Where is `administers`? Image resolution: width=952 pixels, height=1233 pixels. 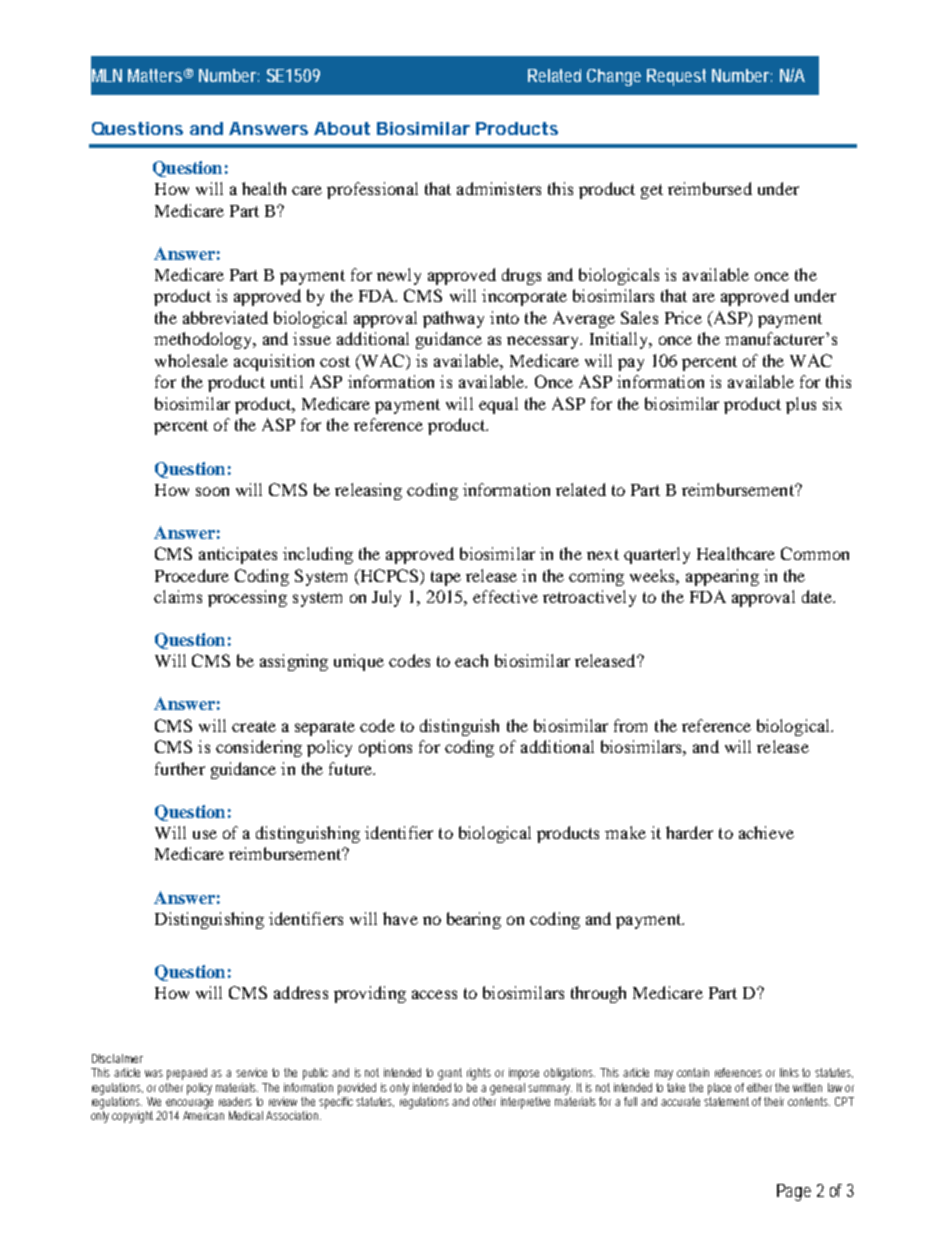
administers is located at coordinates (499, 188).
